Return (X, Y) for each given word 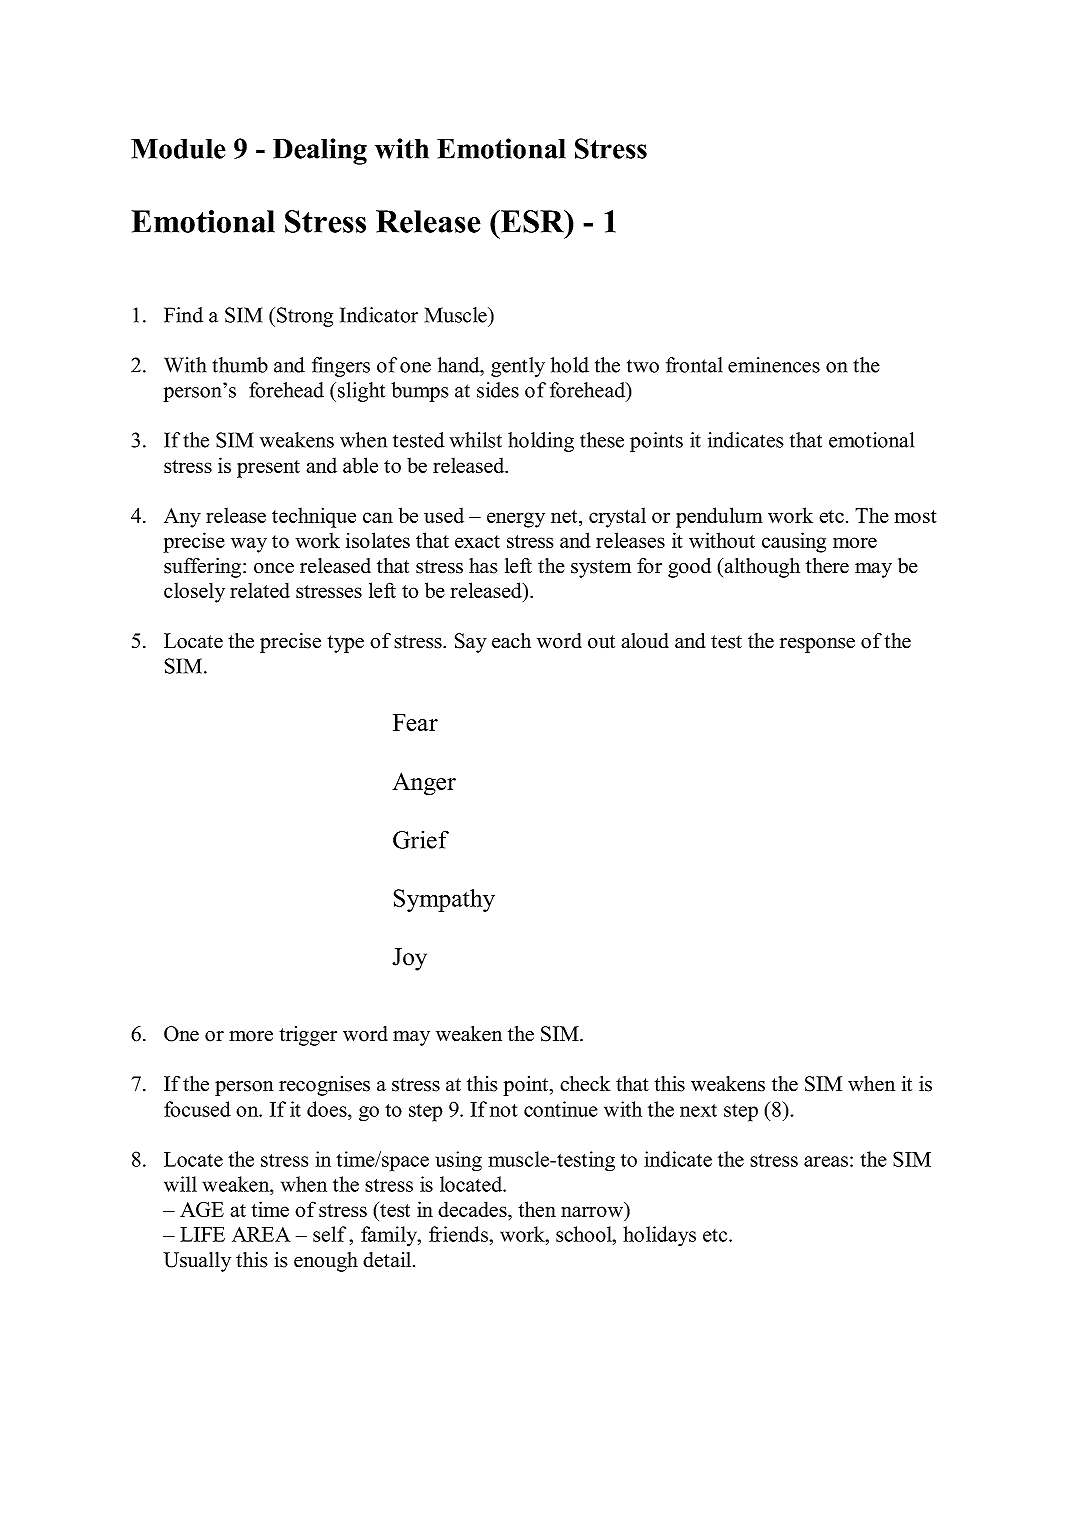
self (329, 1234)
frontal (694, 365)
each (511, 641)
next (698, 1110)
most (915, 516)
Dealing (320, 151)
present (268, 469)
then (537, 1209)
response (817, 645)
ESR (532, 221)
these (602, 440)
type (345, 644)
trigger (308, 1036)
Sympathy (444, 900)
